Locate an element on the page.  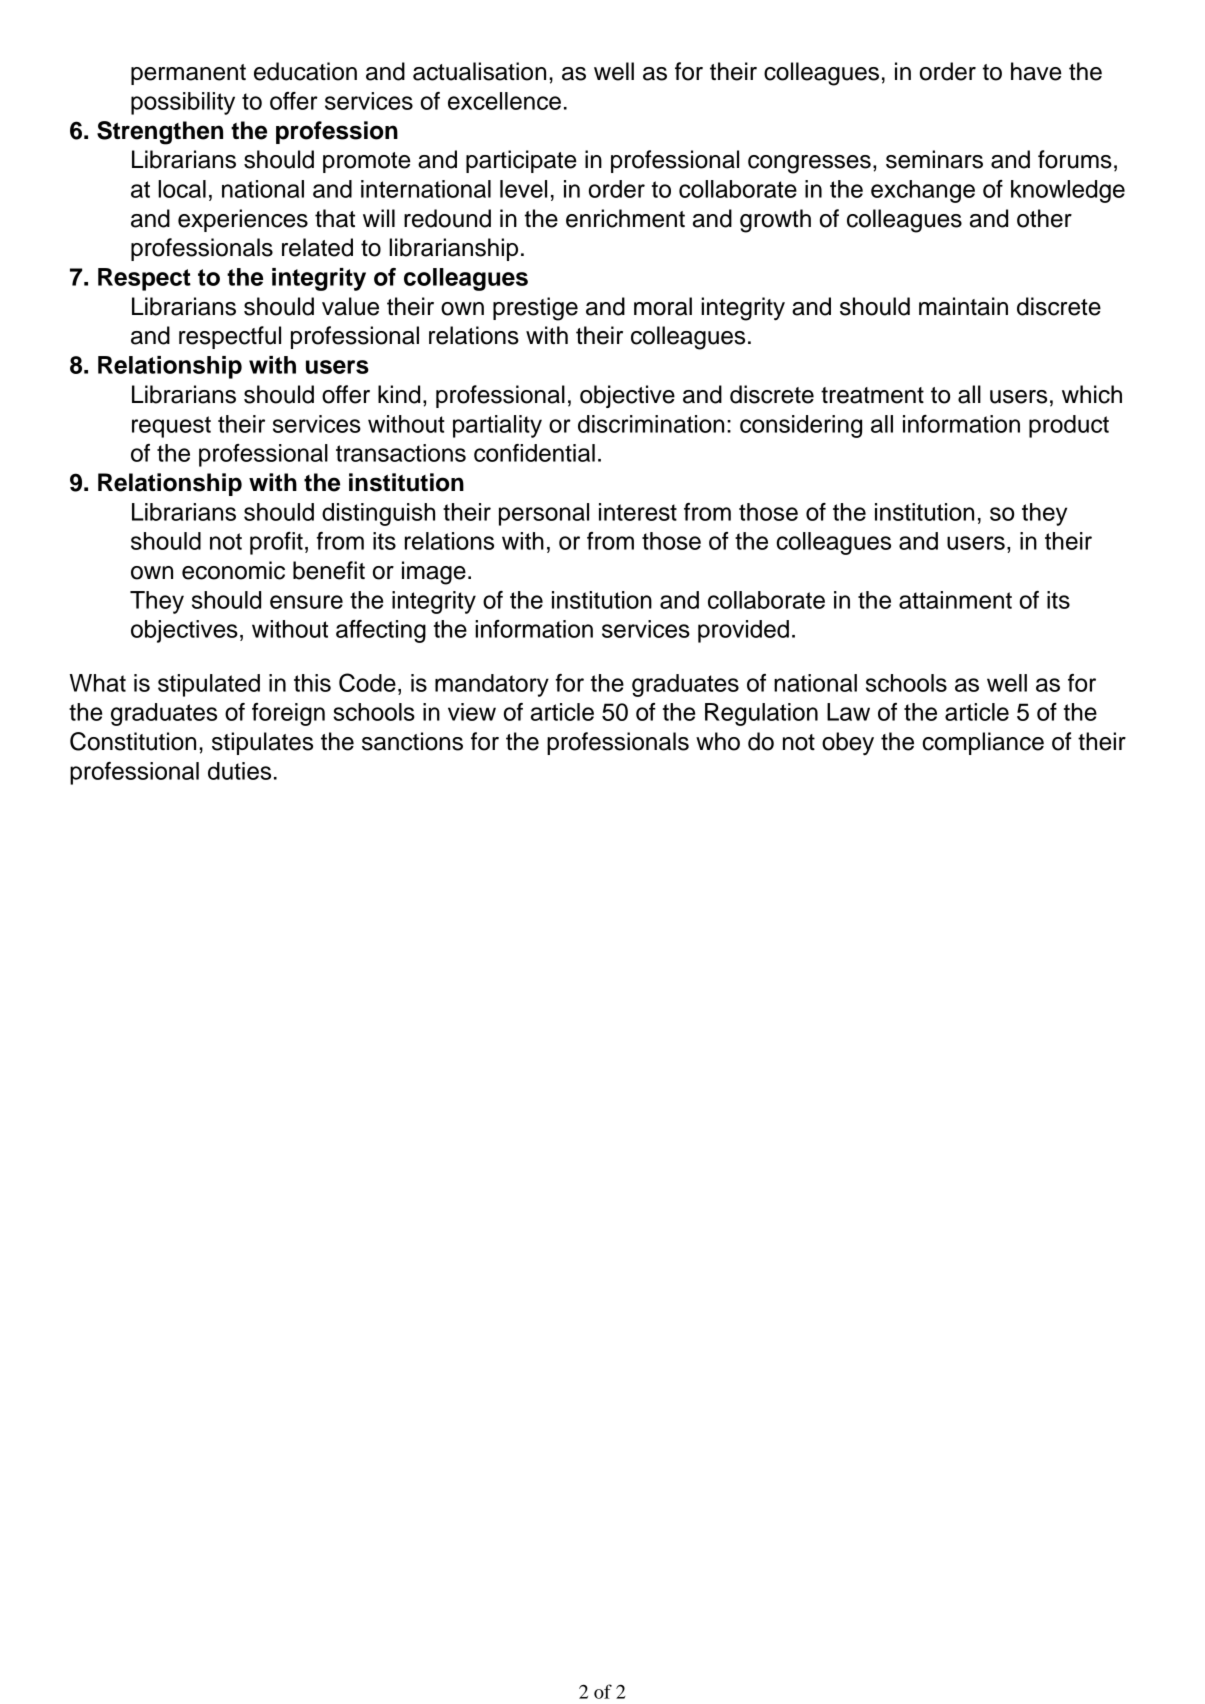
excellence is located at coordinates (504, 101).
